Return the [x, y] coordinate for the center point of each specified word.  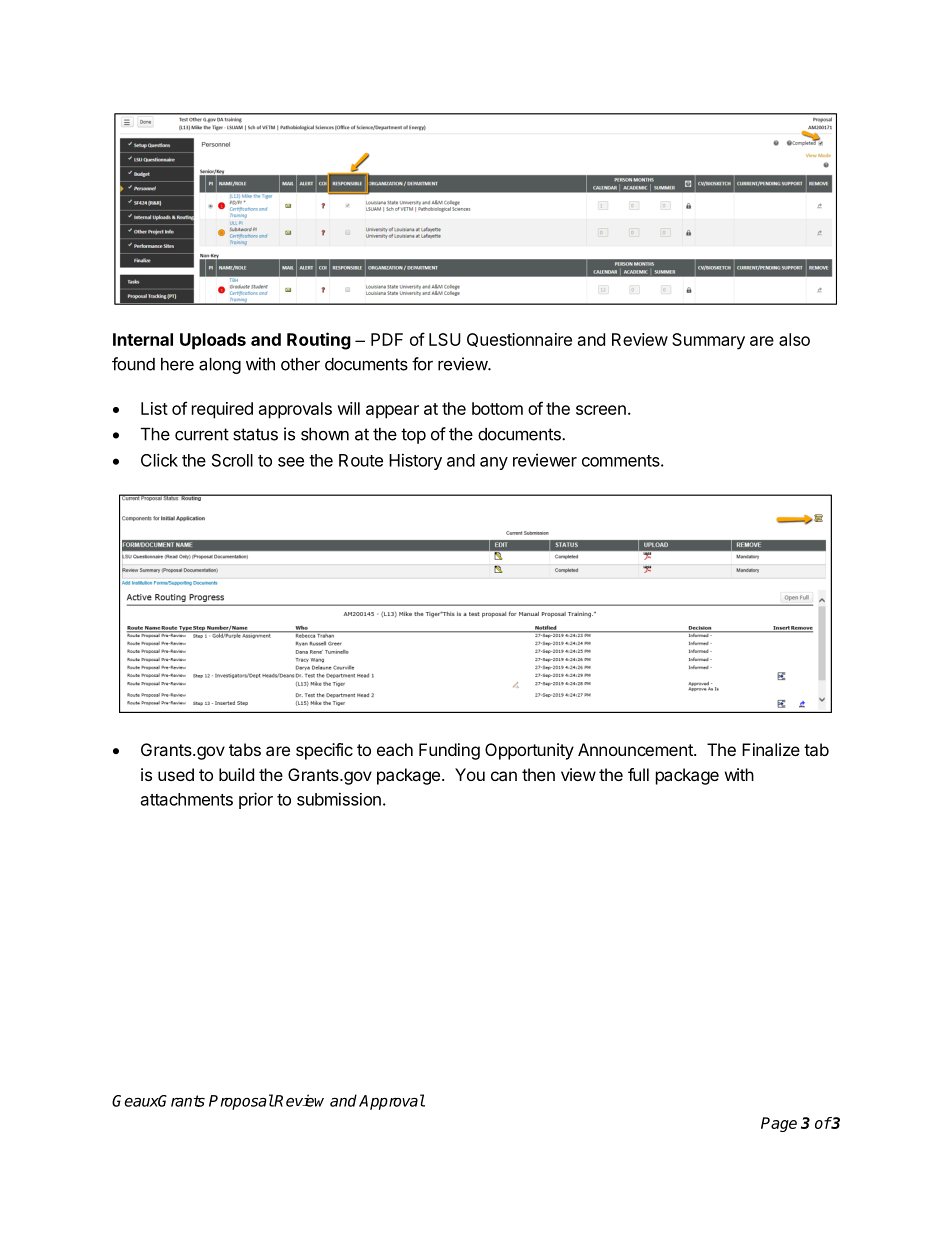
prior [256, 800]
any [494, 463]
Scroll [232, 460]
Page [779, 1124]
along [220, 365]
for [422, 364]
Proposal [241, 1102]
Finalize [771, 749]
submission [339, 799]
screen [601, 410]
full [638, 774]
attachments [187, 799]
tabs [245, 749]
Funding [449, 751]
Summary [708, 341]
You [470, 774]
